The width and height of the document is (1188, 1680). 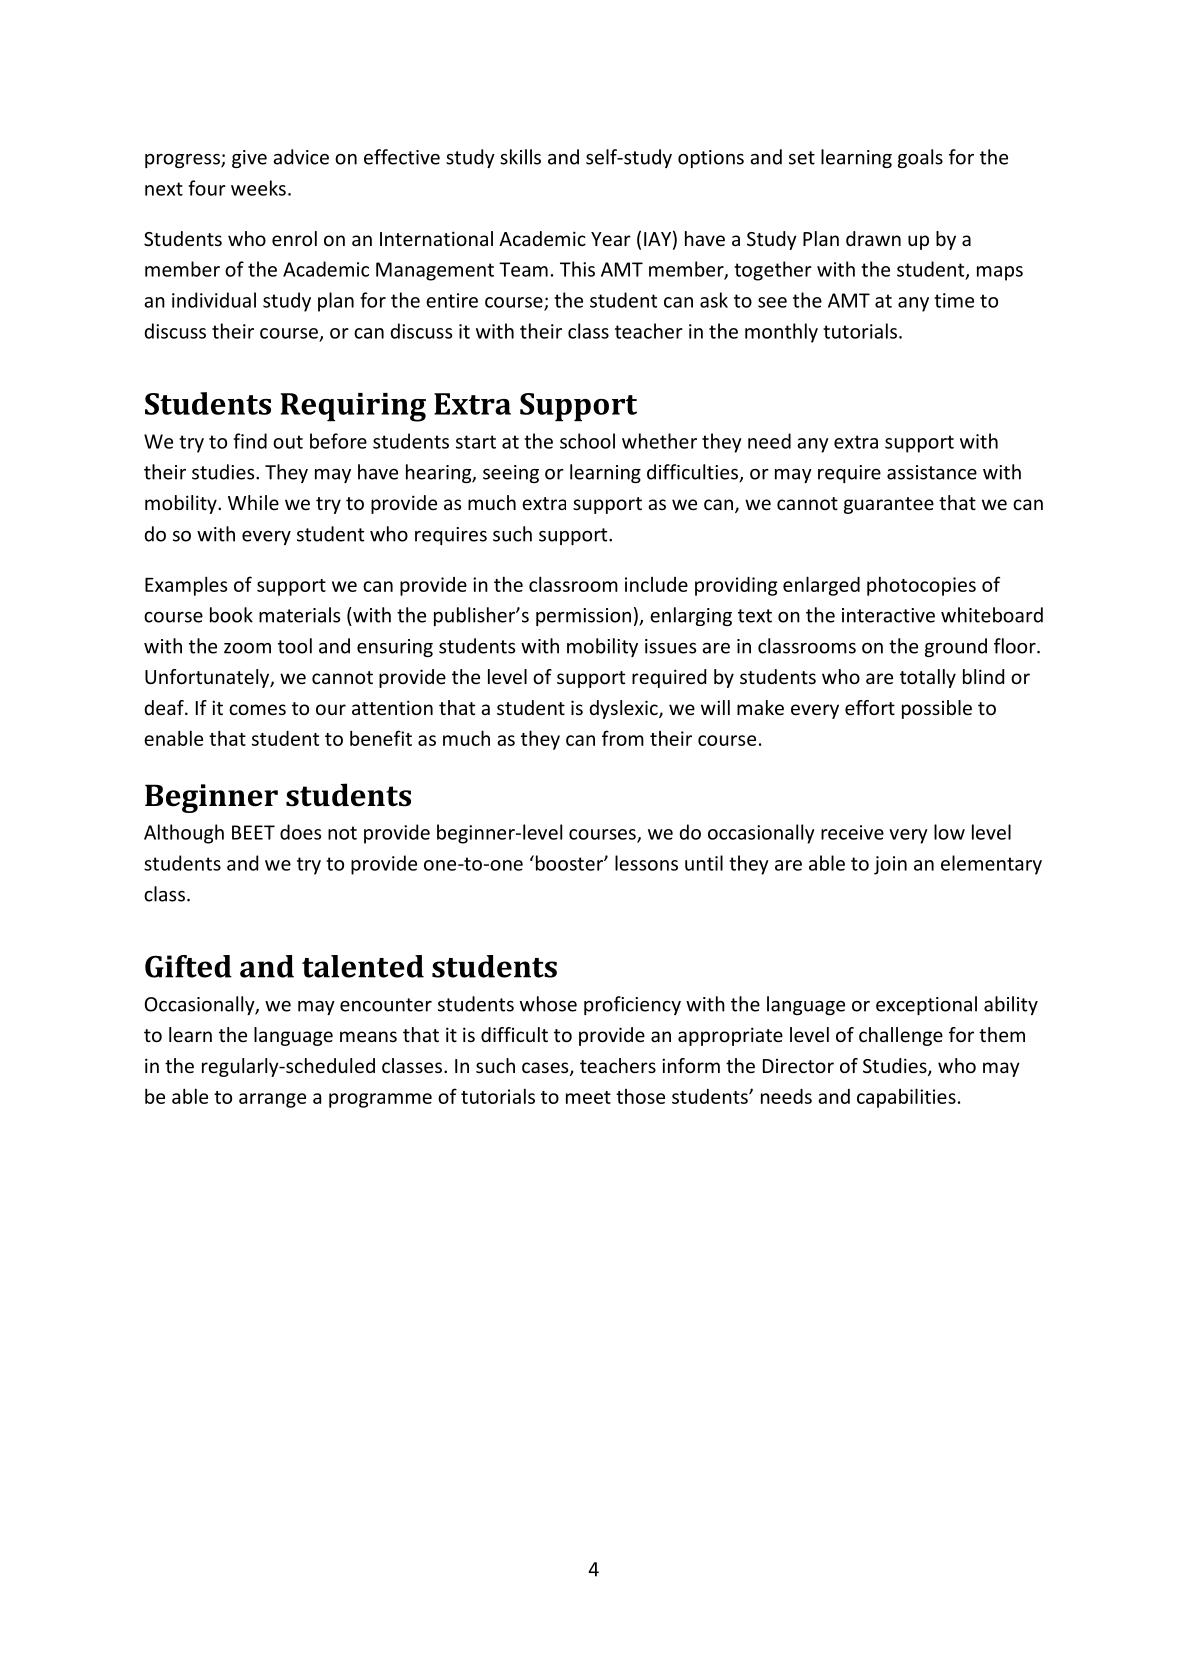 I want to click on arrange, so click(x=272, y=1100).
